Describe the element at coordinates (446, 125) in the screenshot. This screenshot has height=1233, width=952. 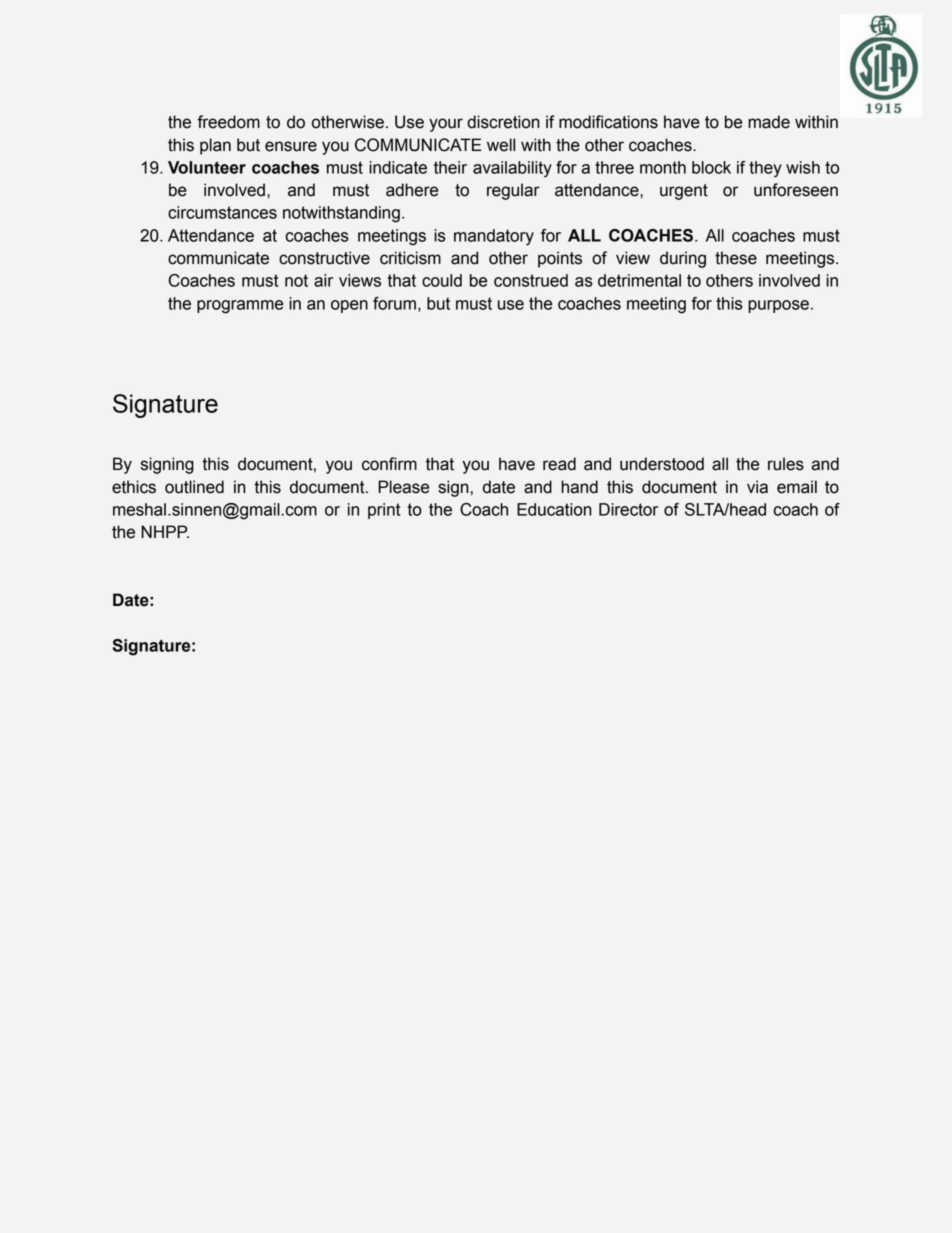
I see `your` at that location.
